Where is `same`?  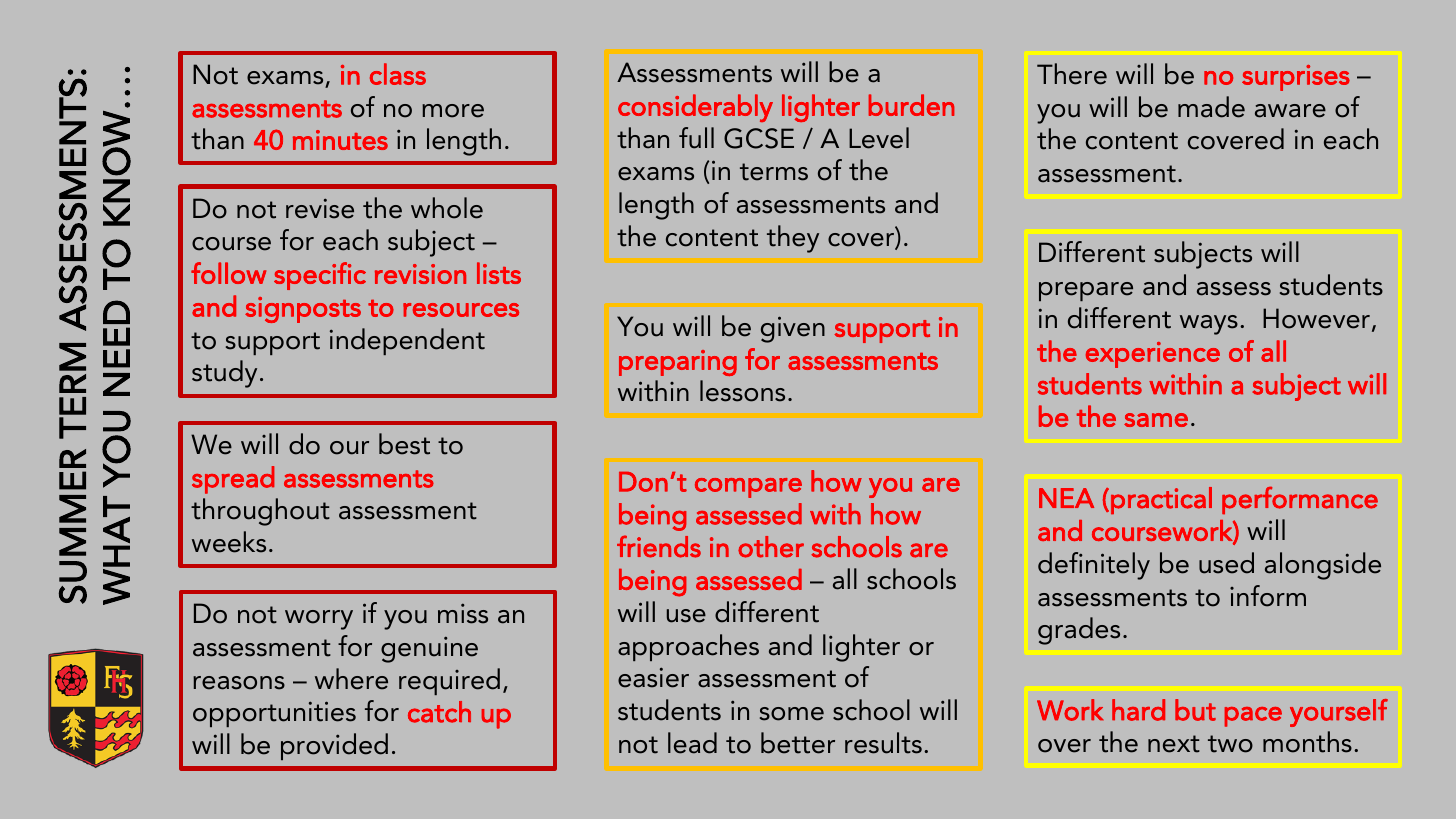 same is located at coordinates (1156, 420).
